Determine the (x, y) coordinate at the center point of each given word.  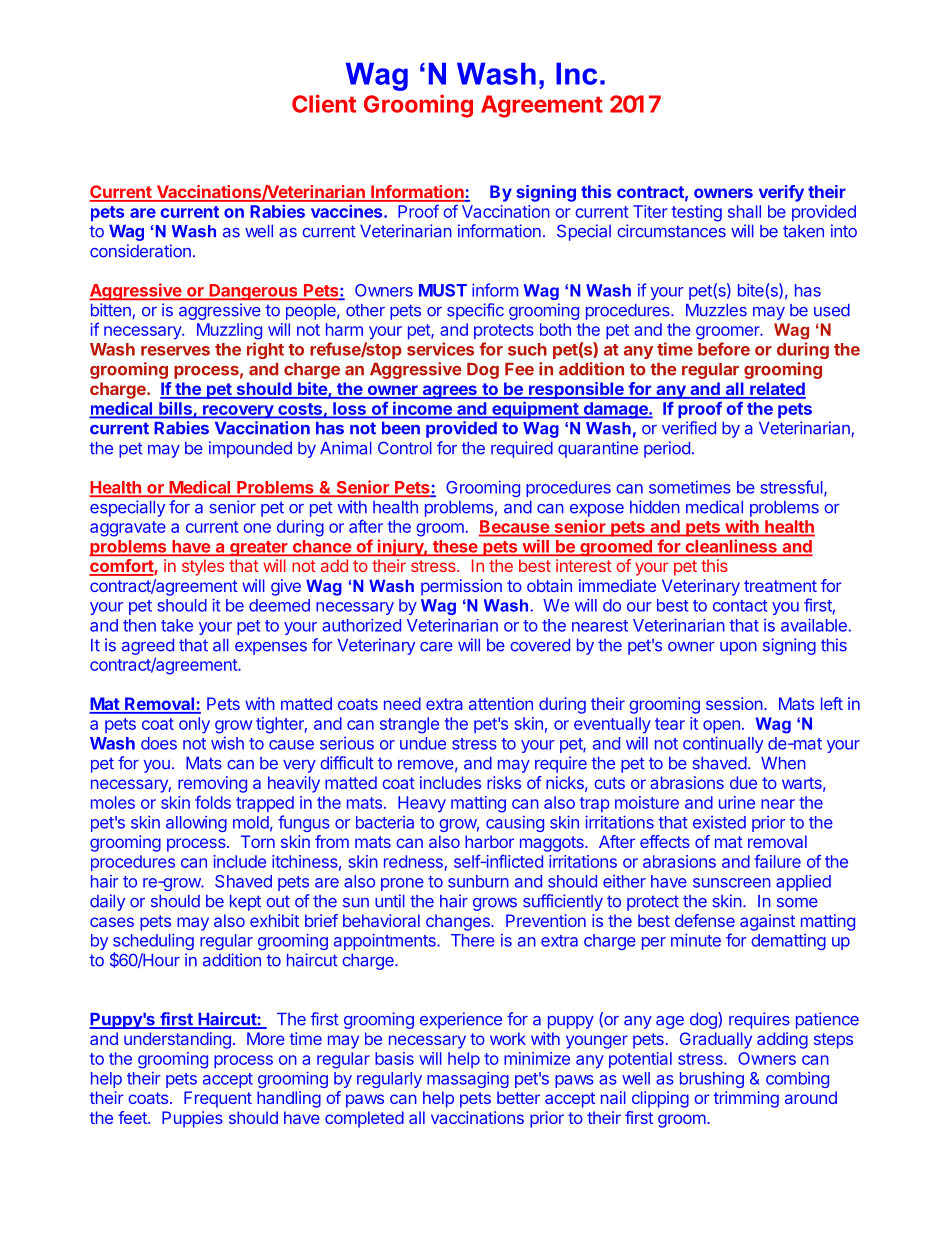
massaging (468, 1079)
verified (689, 428)
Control (405, 448)
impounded (250, 449)
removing (212, 784)
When (783, 763)
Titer (650, 211)
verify (781, 193)
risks (504, 782)
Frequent (218, 1099)
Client (324, 103)
